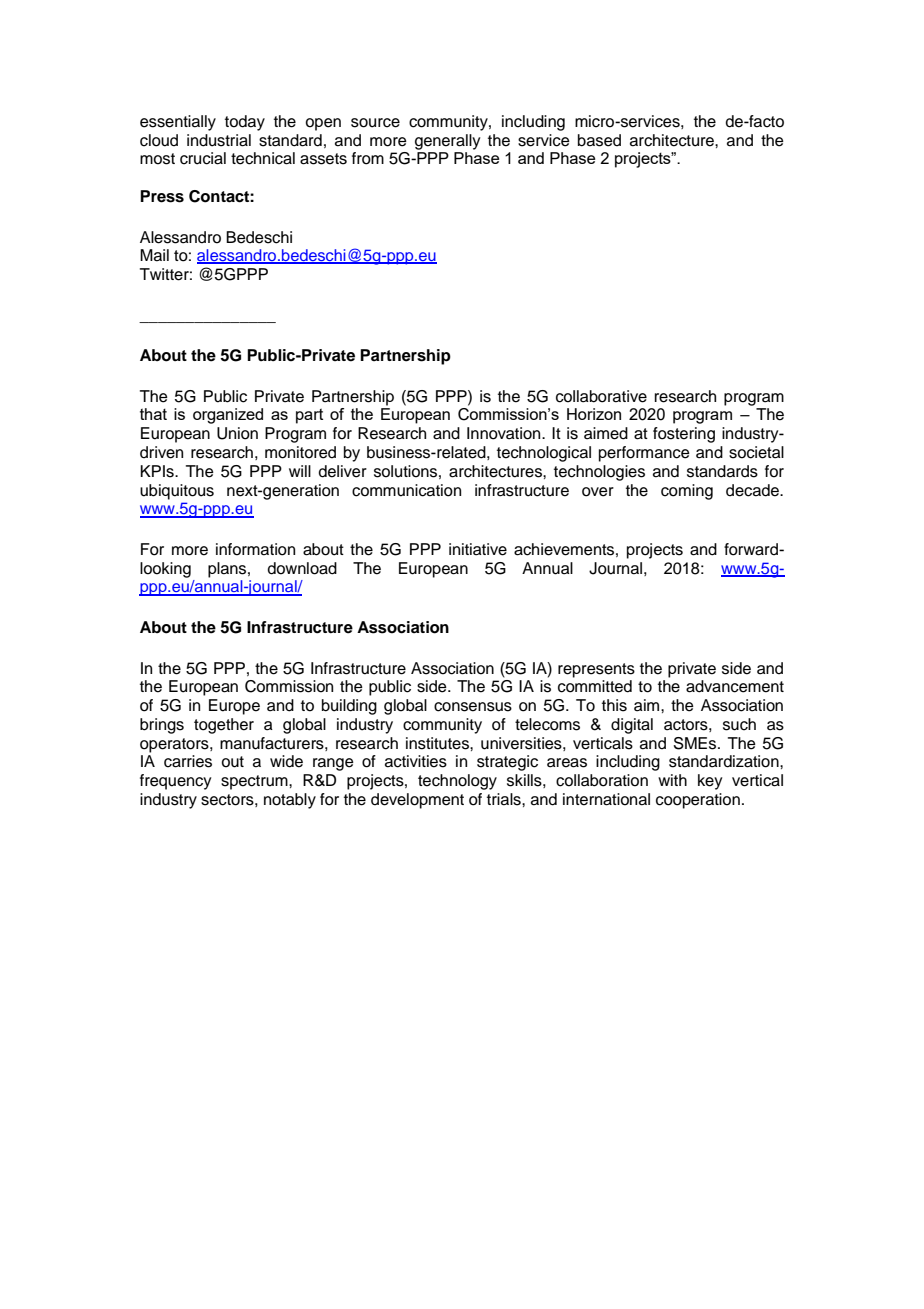  Describe the element at coordinates (375, 123) in the screenshot. I see `source` at that location.
